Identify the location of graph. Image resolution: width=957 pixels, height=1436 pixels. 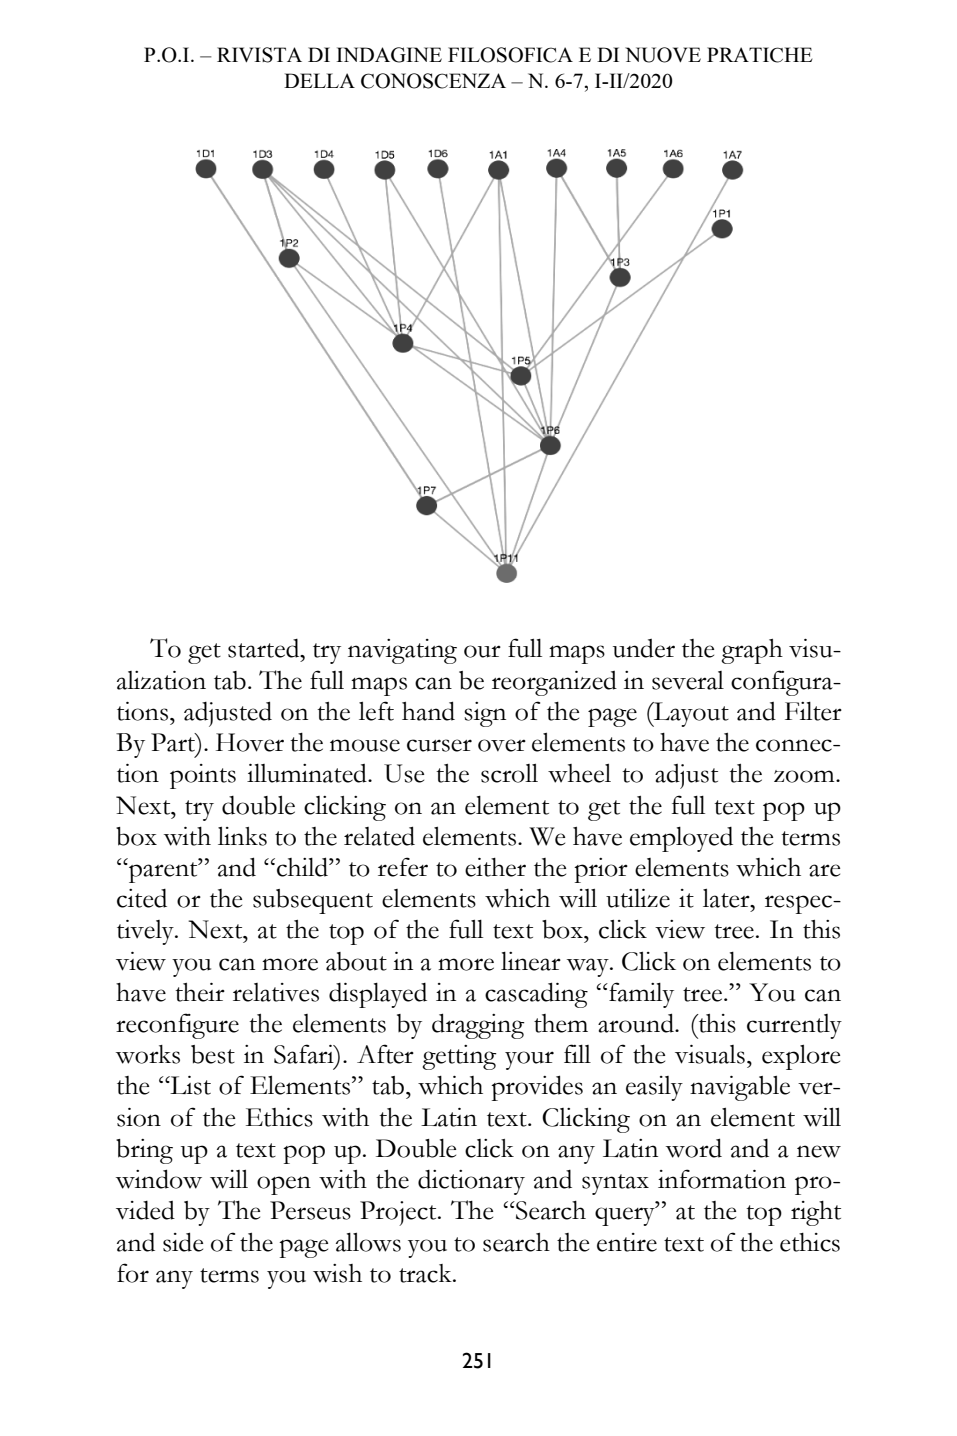
(752, 651).
